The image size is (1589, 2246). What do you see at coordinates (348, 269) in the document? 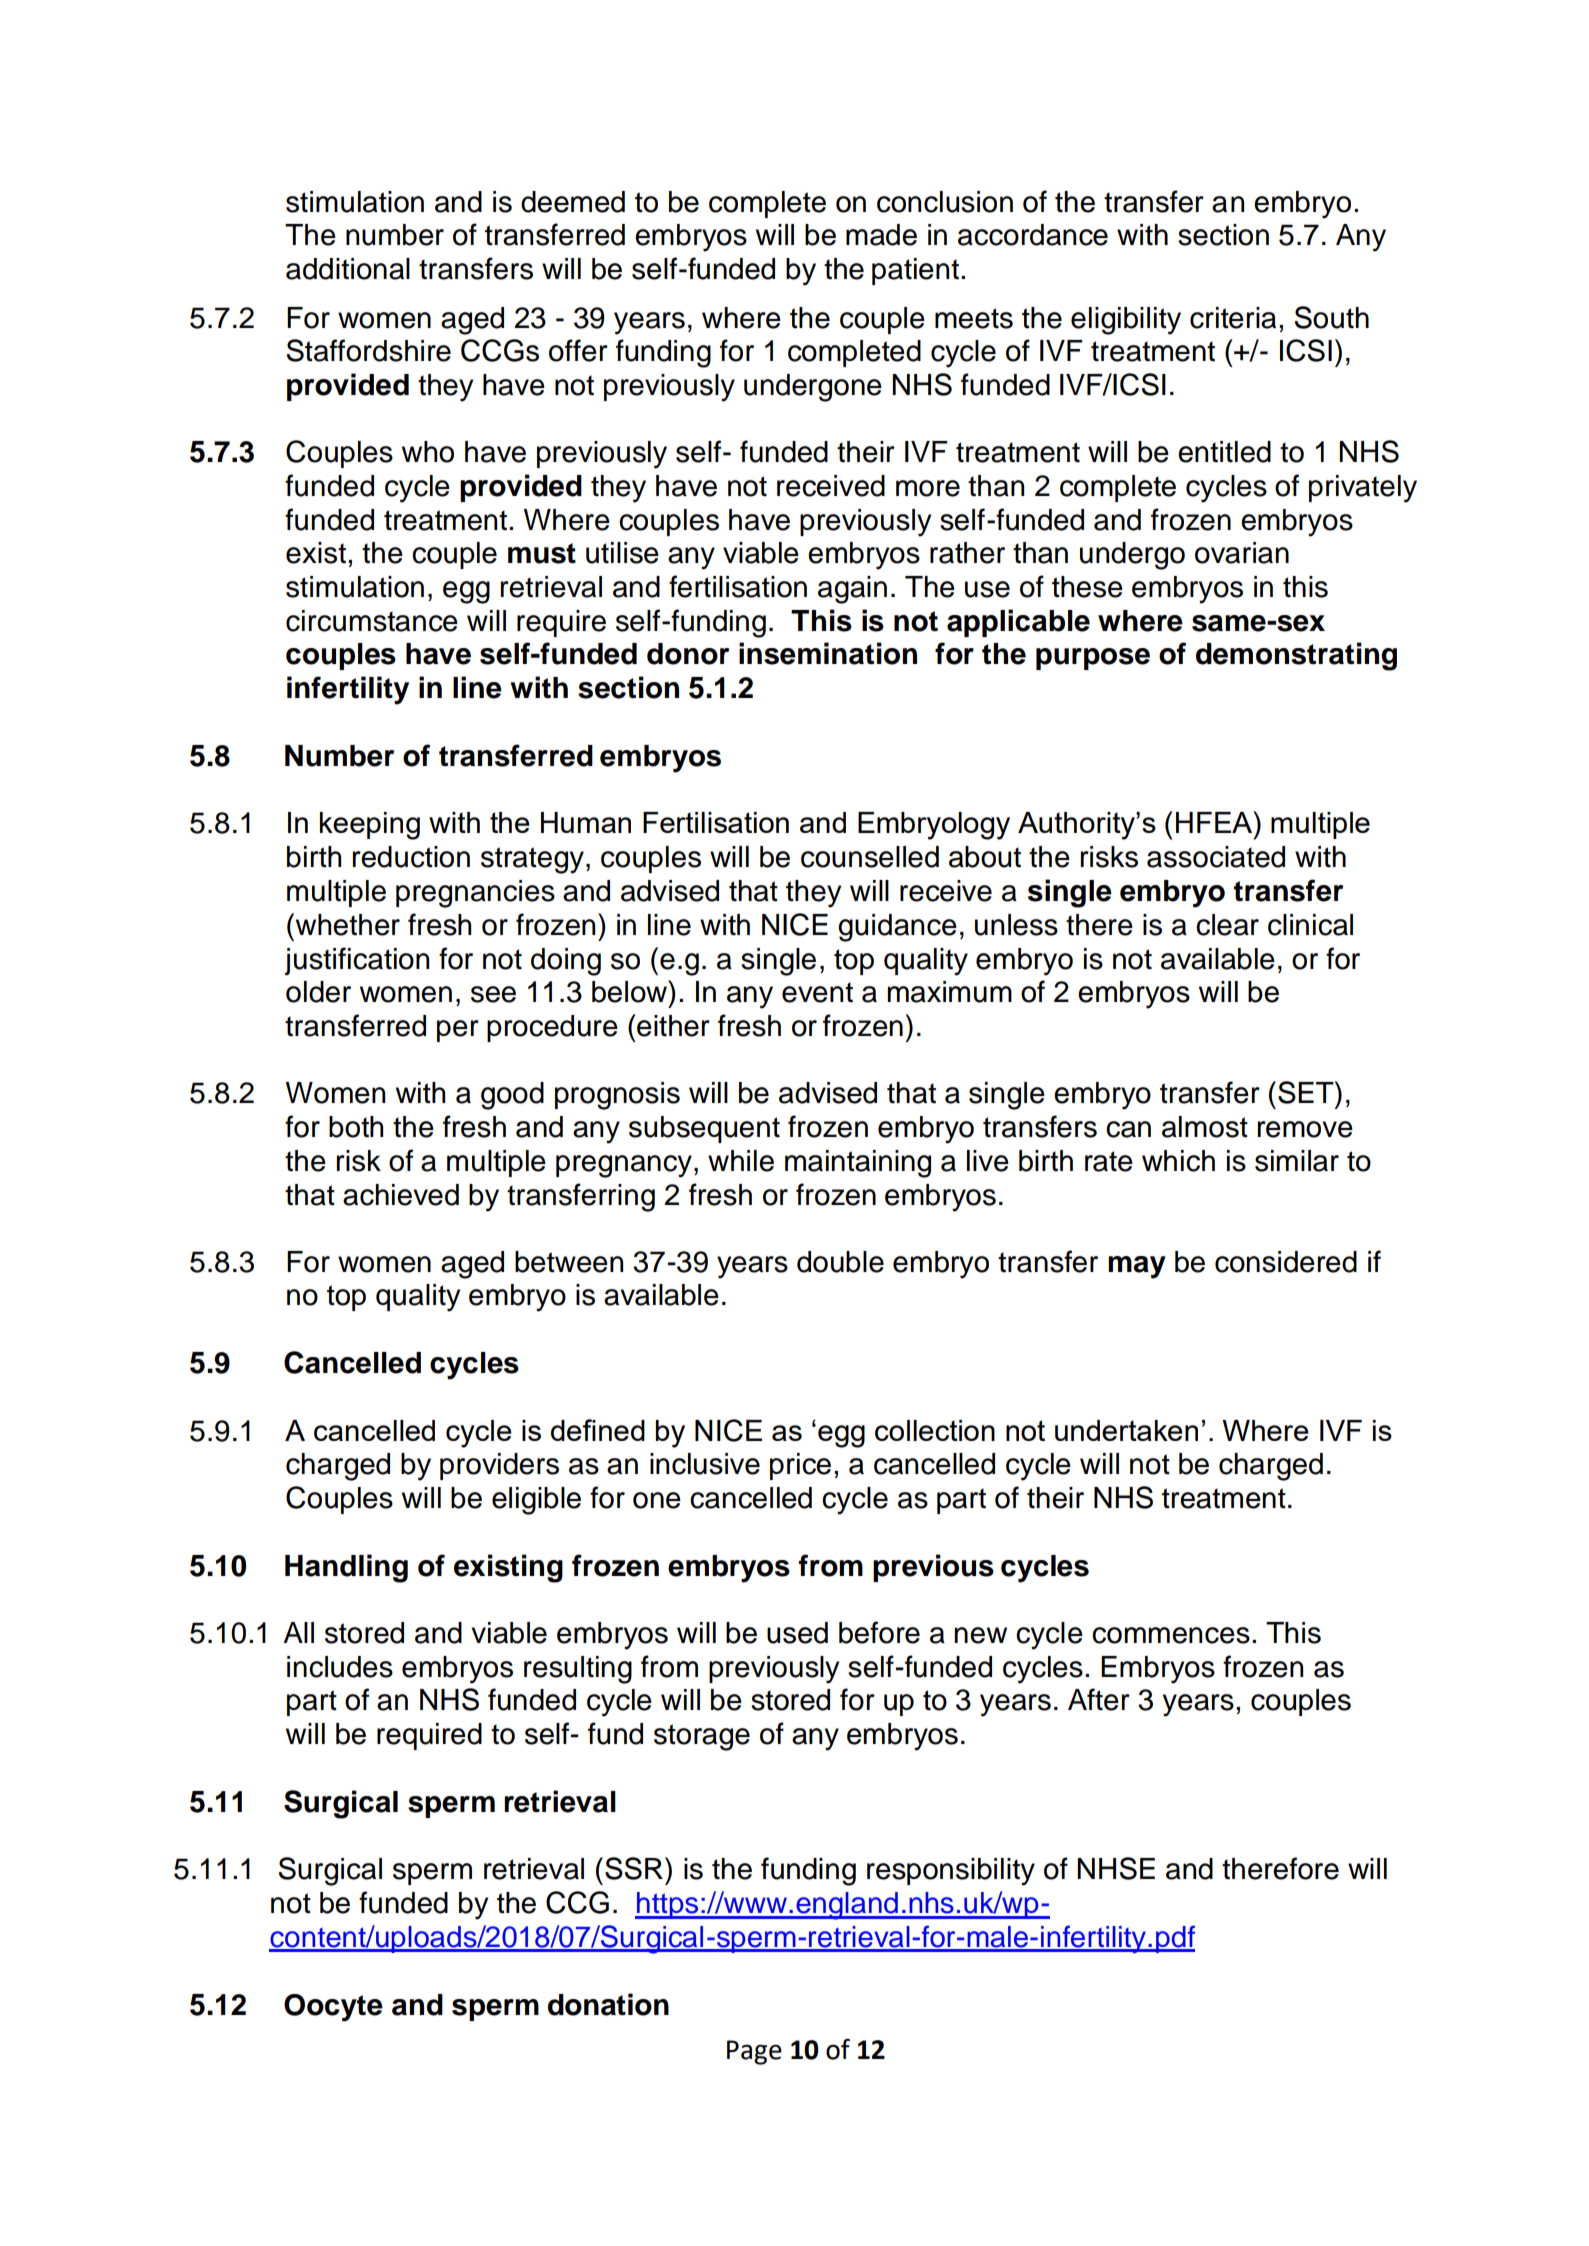
I see `additional` at bounding box center [348, 269].
